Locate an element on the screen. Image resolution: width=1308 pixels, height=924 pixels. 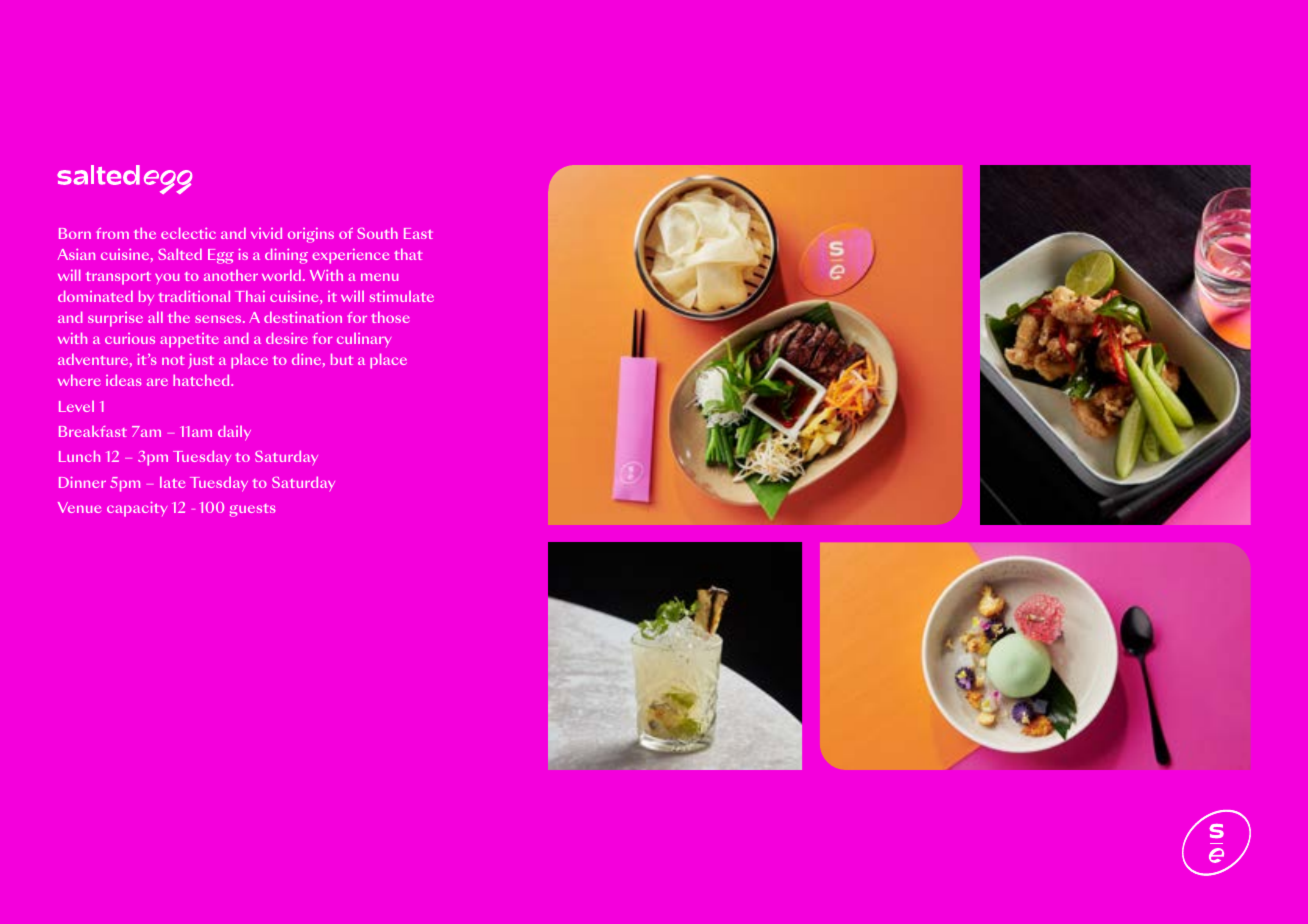
vivid is located at coordinates (266, 233).
